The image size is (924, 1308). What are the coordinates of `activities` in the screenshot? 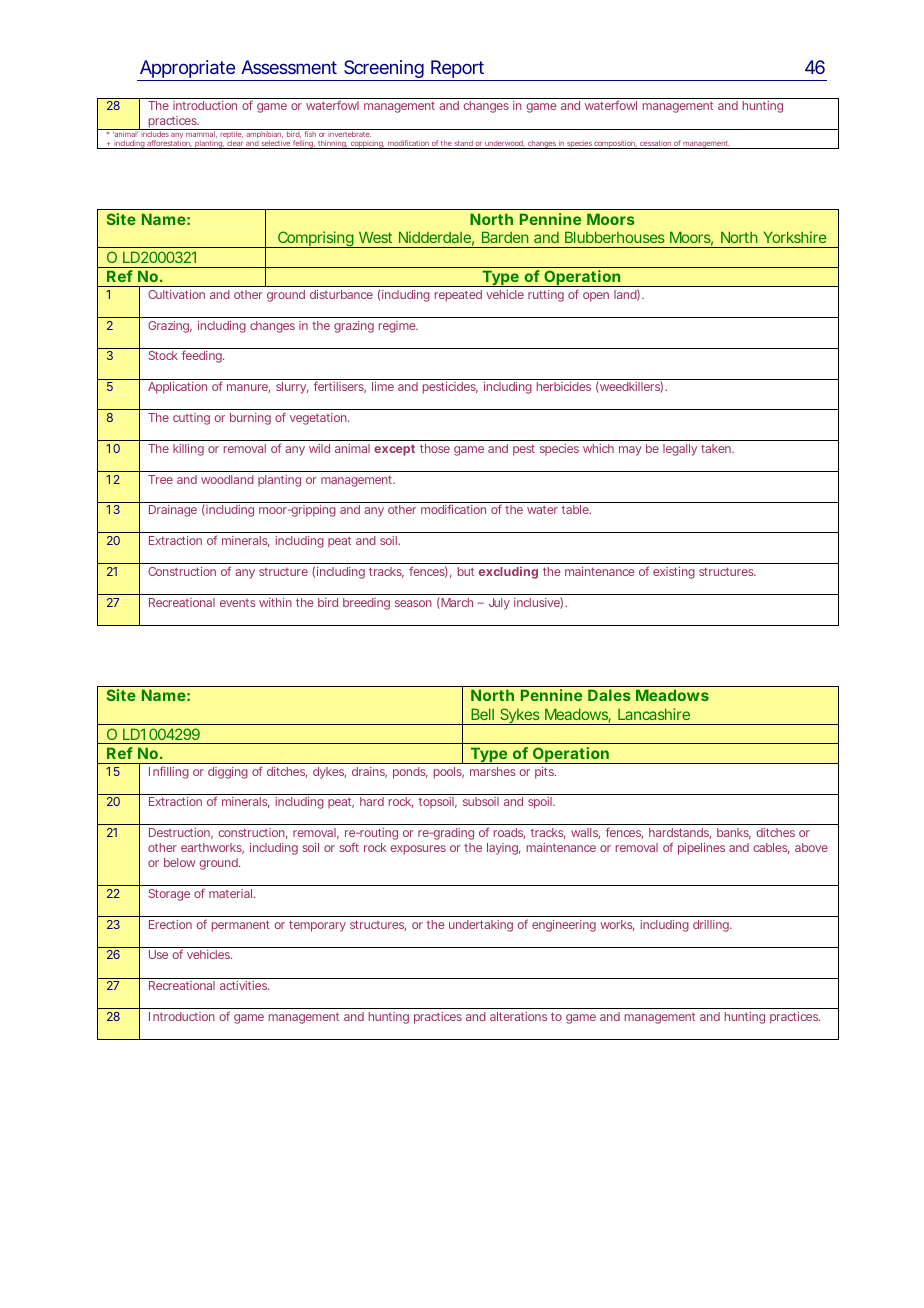 It's located at (244, 985).
